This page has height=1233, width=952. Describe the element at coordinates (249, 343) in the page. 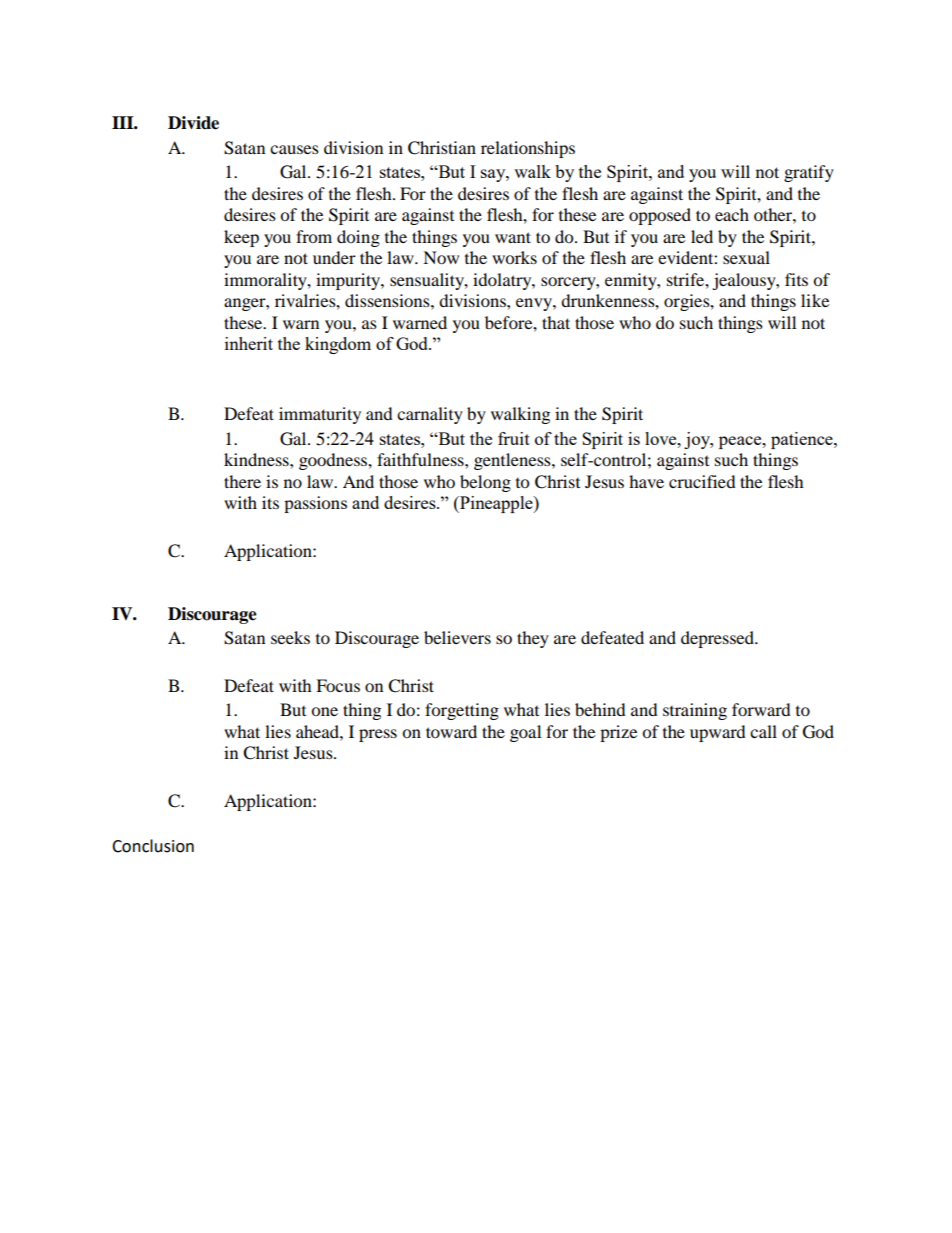

I see `inherit` at that location.
